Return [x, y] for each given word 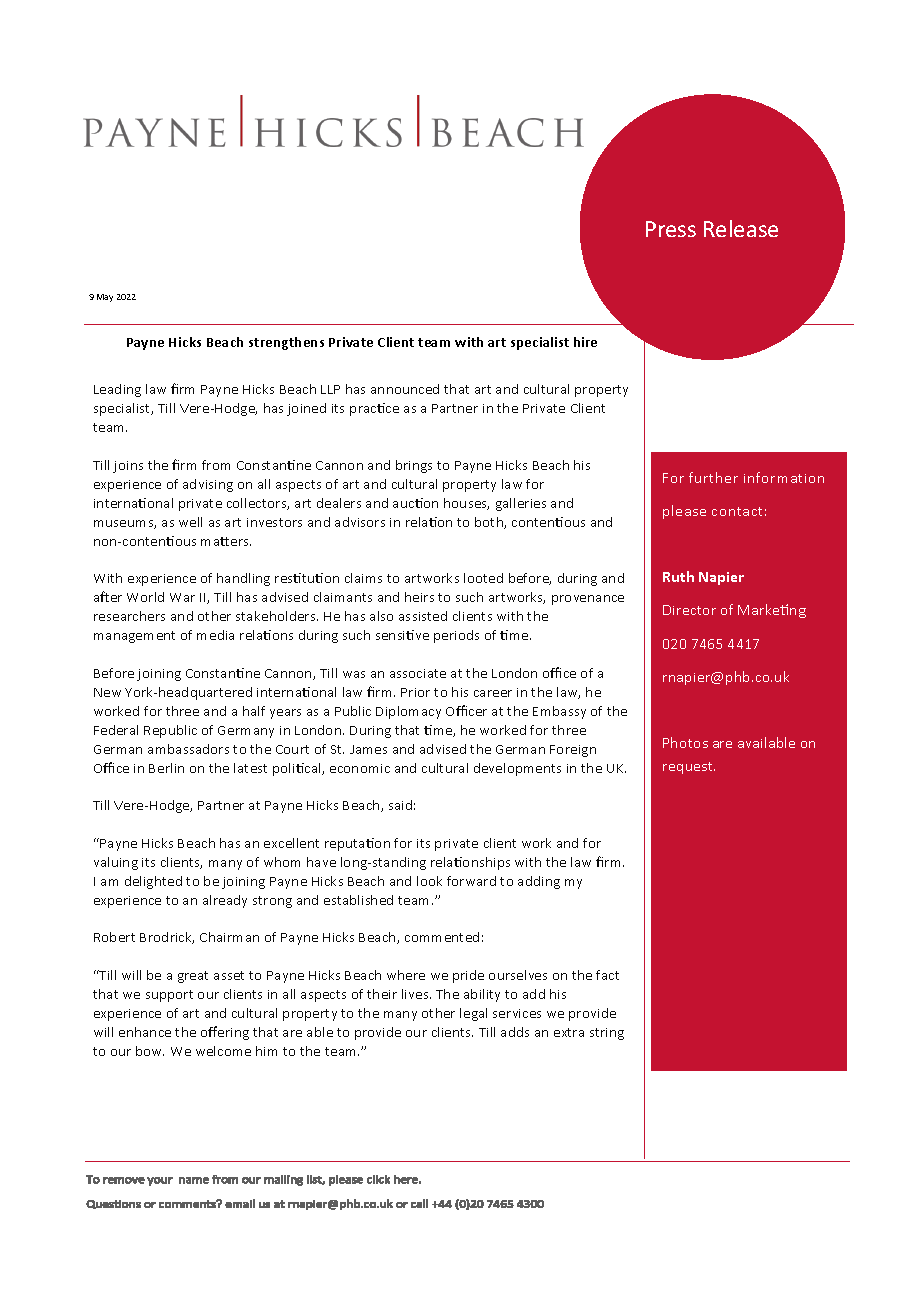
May [105, 298]
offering [225, 1033]
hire [585, 342]
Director [689, 610]
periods [456, 636]
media [215, 635]
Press [671, 229]
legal [473, 1014]
